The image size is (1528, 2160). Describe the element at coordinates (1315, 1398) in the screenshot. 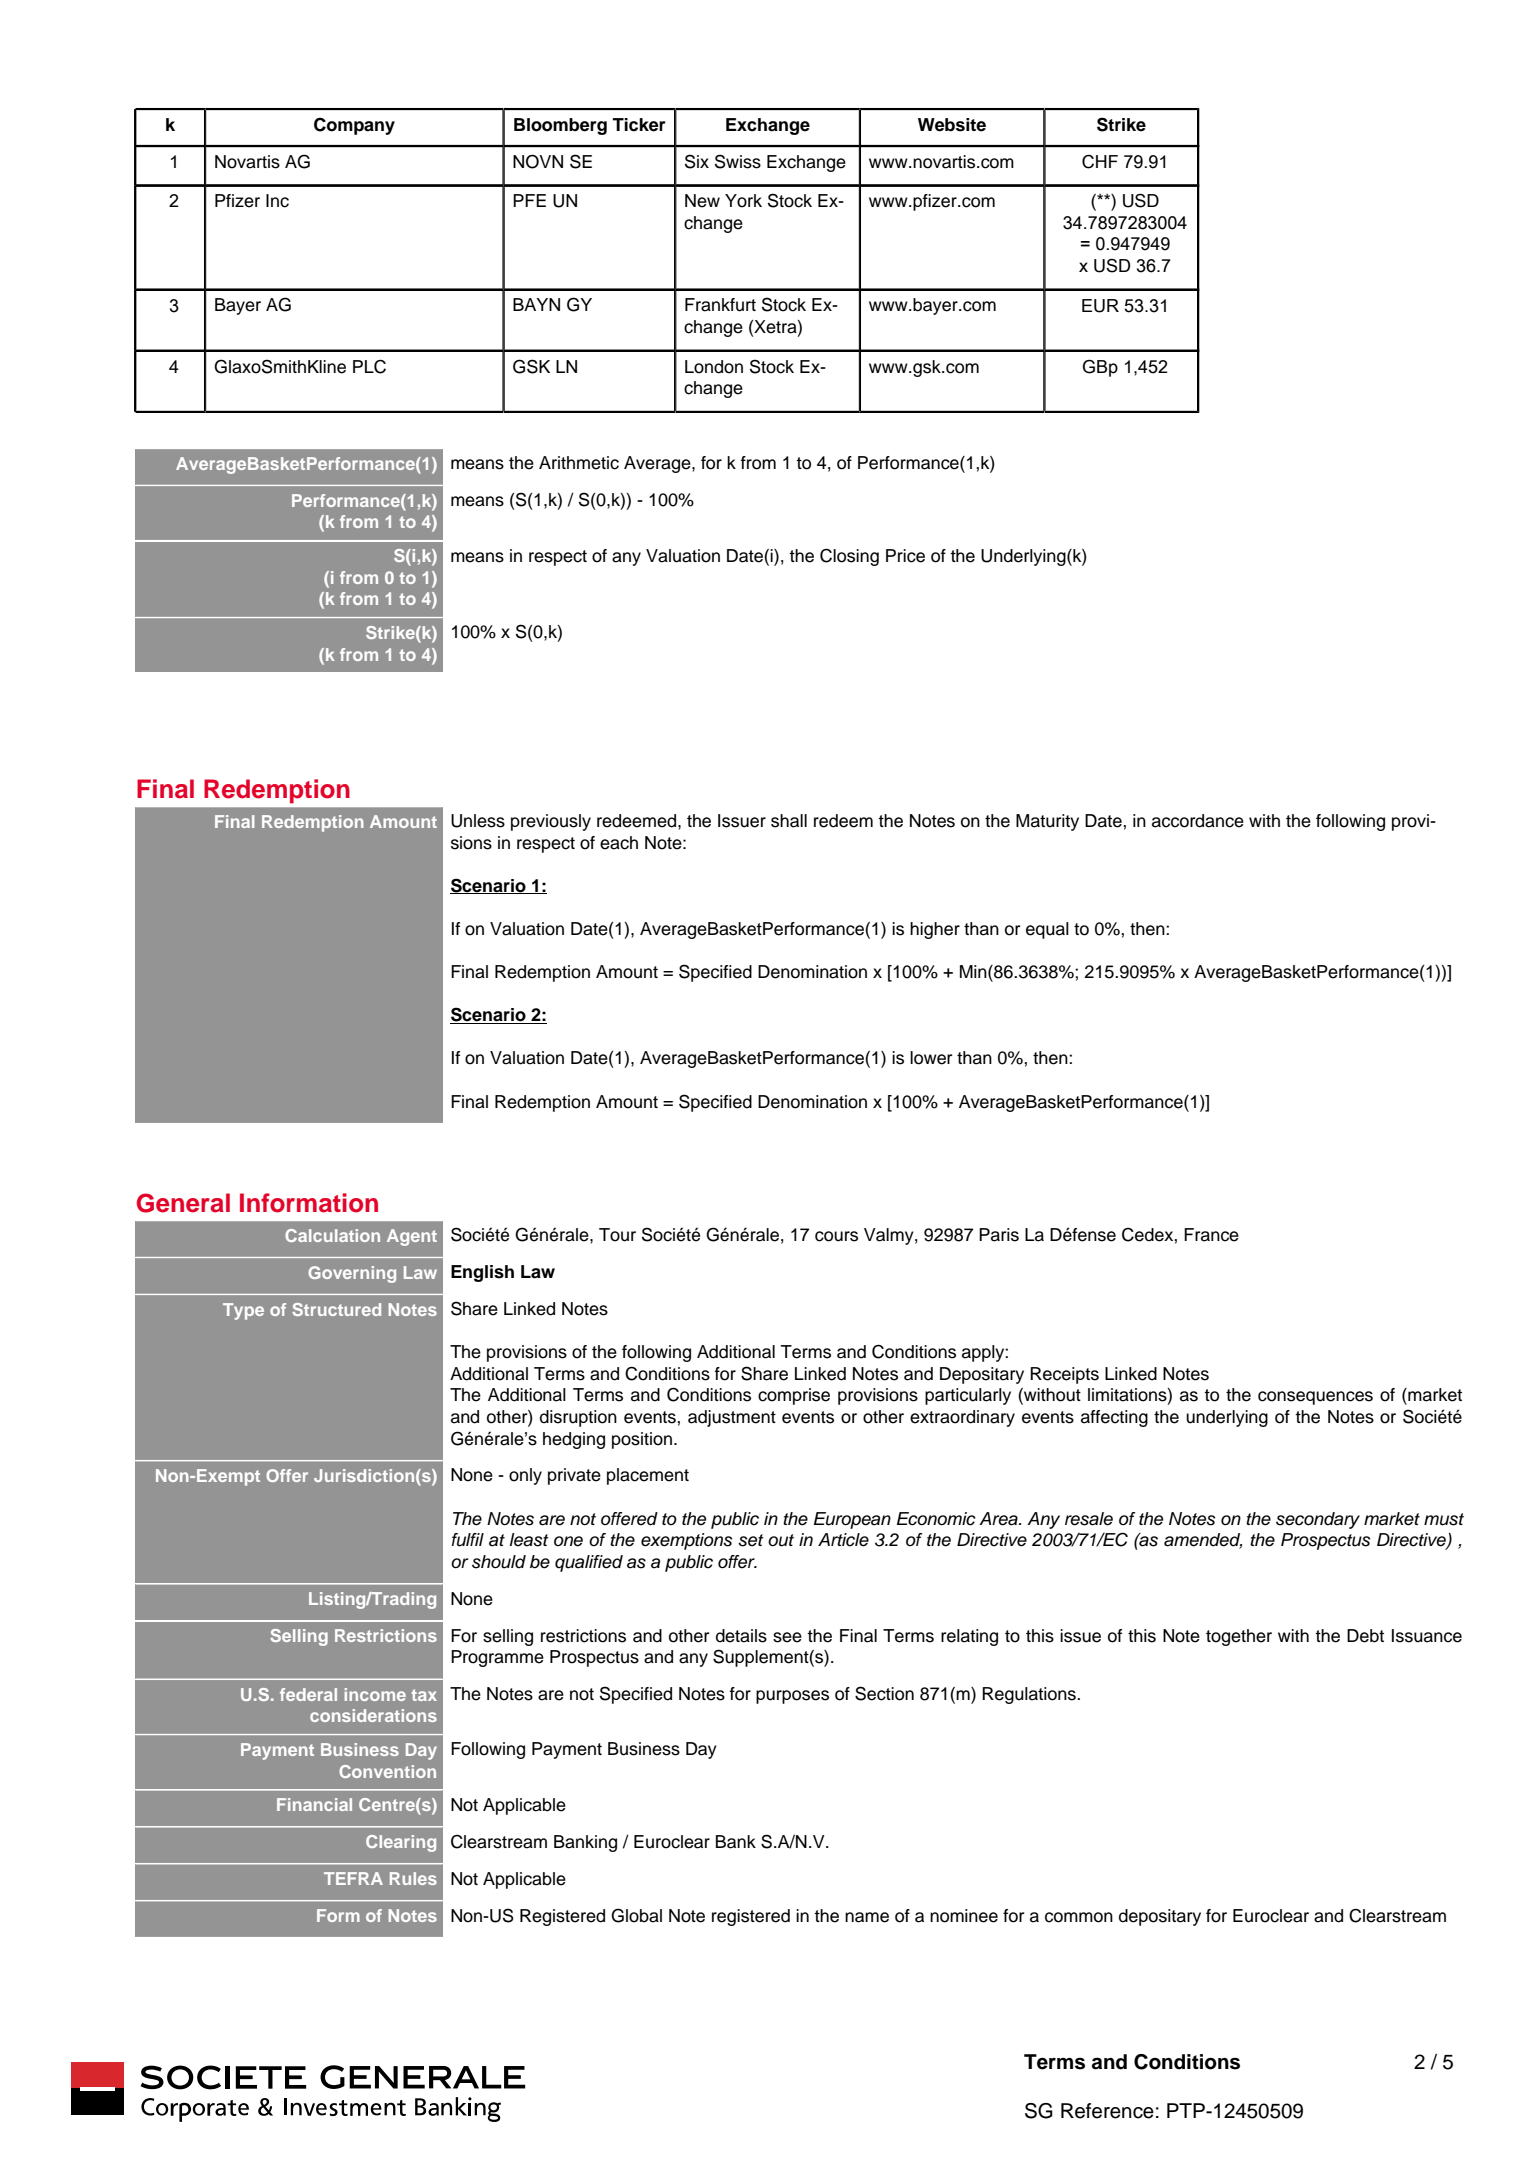

I see `consequences` at that location.
